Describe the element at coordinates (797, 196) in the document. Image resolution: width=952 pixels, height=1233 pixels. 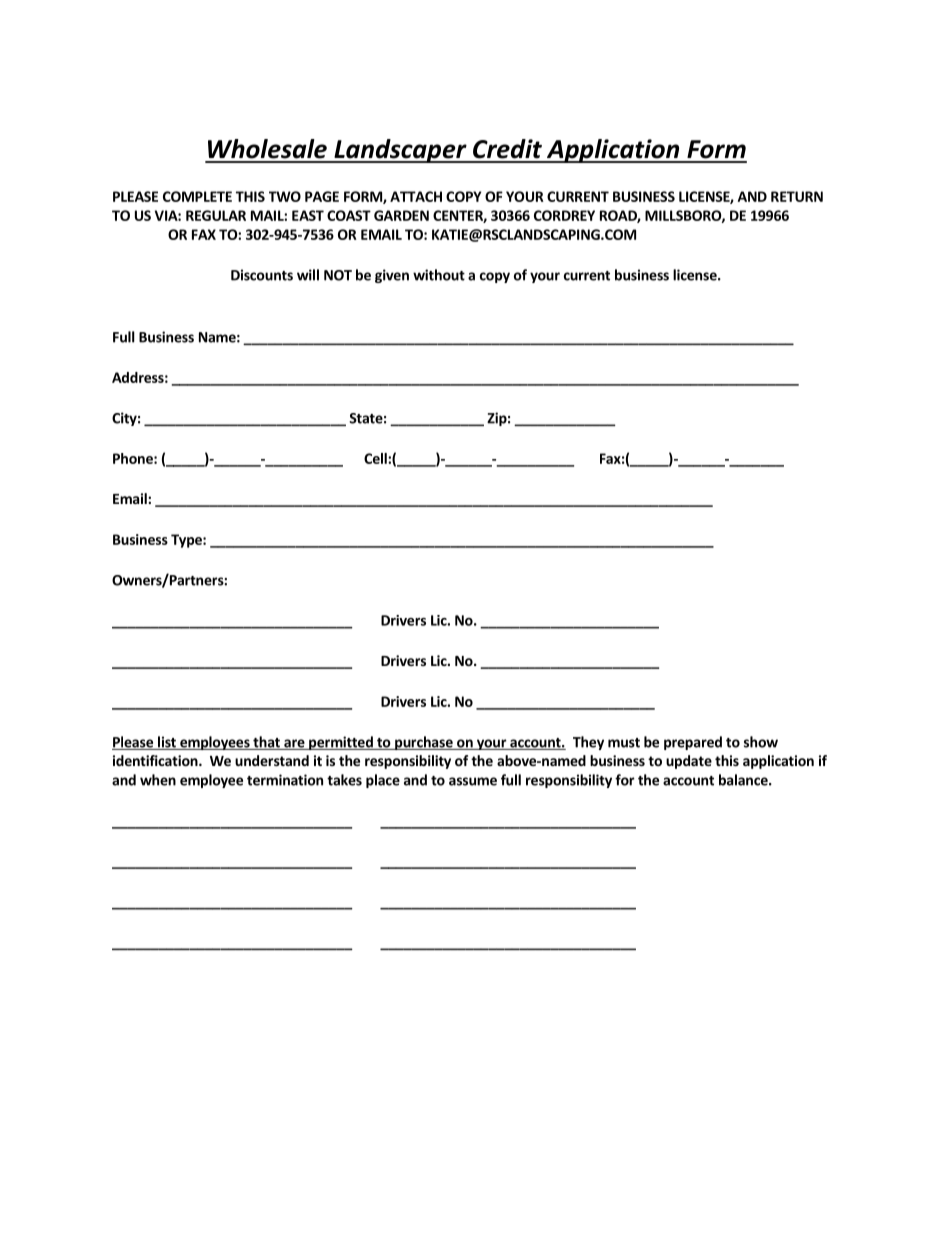
I see `RETURN` at that location.
